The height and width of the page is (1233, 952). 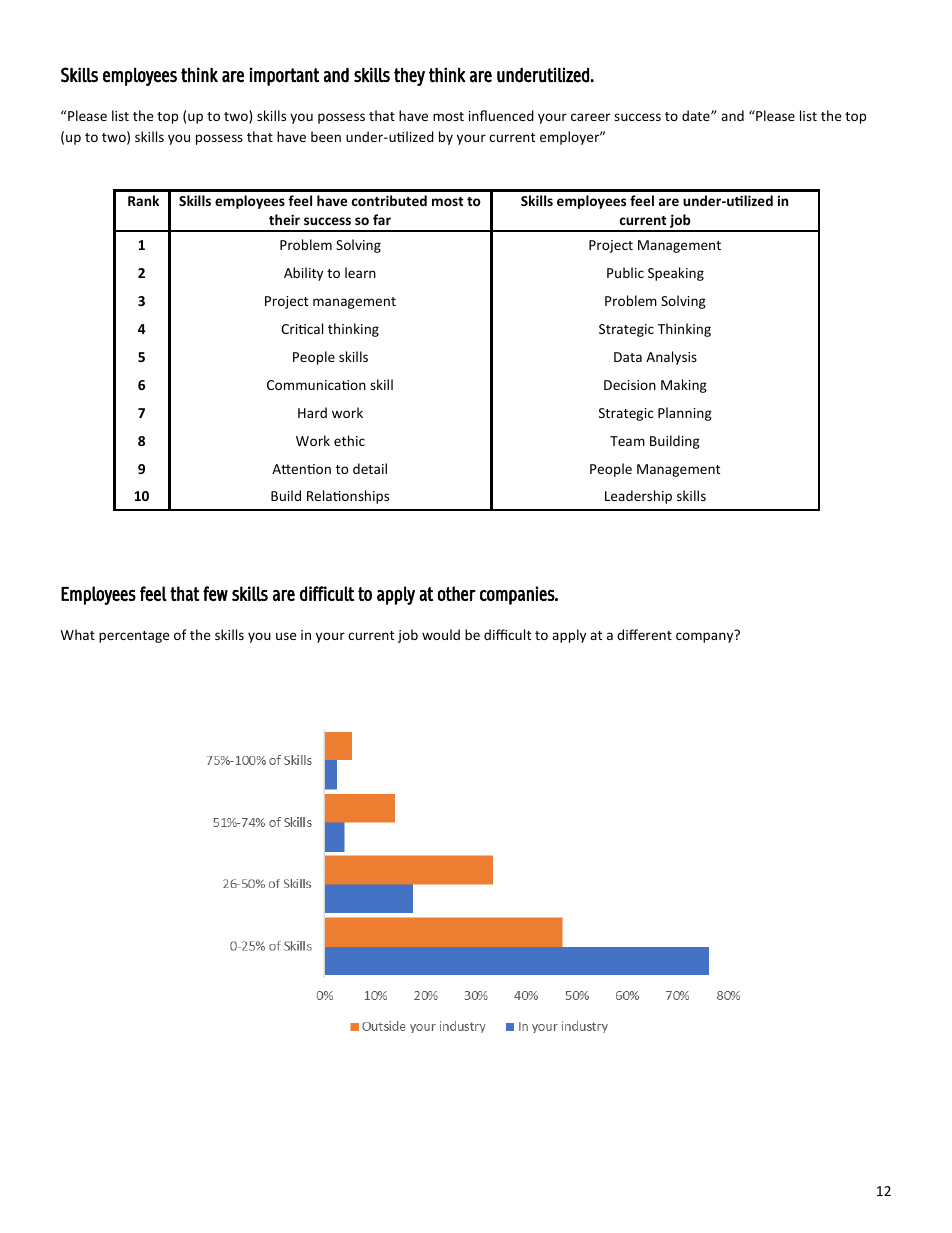 What do you see at coordinates (301, 469) in the page?
I see `Attention` at bounding box center [301, 469].
